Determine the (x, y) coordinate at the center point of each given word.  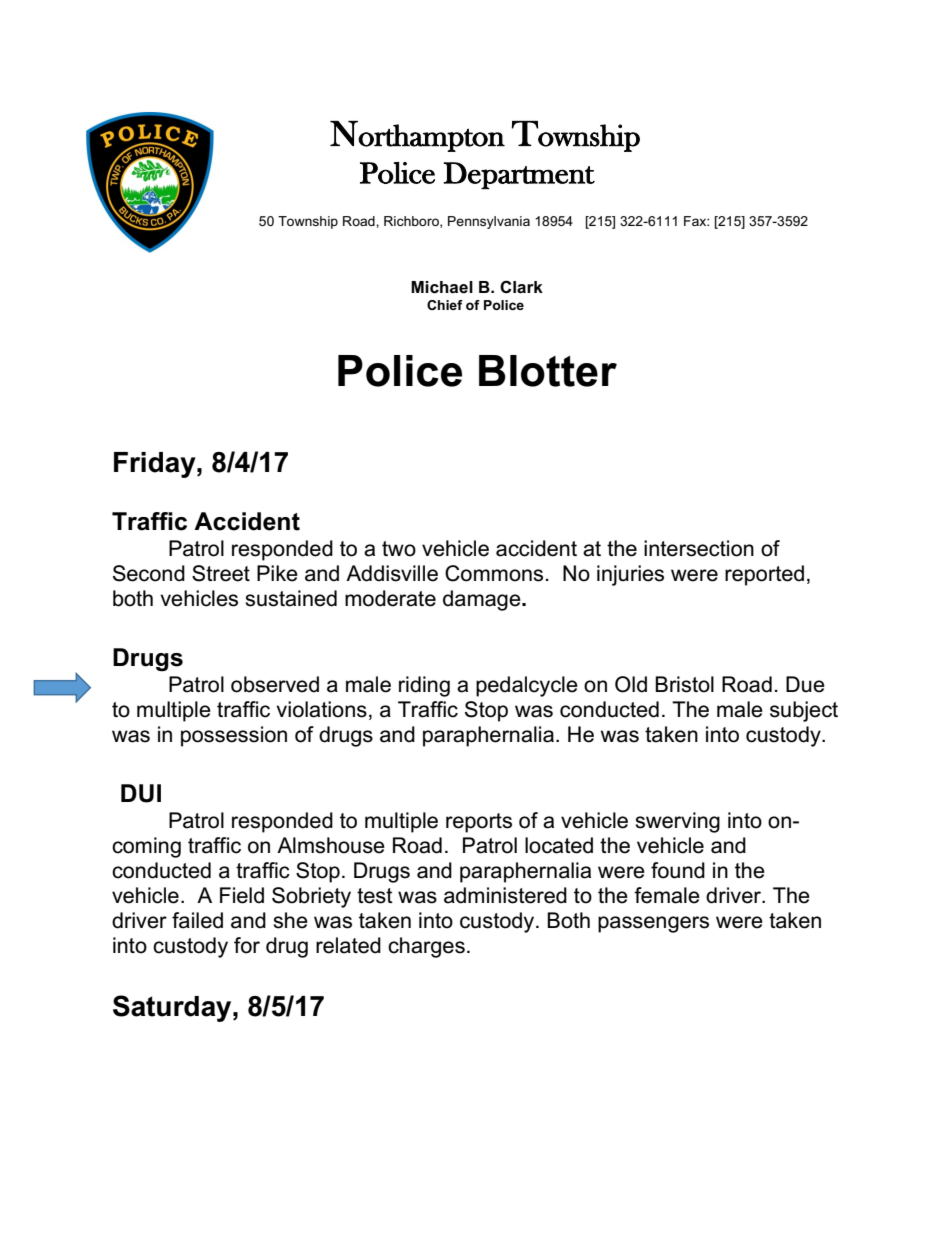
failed (197, 920)
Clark (521, 287)
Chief (445, 305)
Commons (494, 573)
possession (234, 736)
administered (505, 895)
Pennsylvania (489, 222)
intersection (699, 548)
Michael (442, 287)
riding (424, 686)
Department (519, 175)
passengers (653, 924)
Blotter (548, 371)
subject (804, 711)
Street (221, 573)
